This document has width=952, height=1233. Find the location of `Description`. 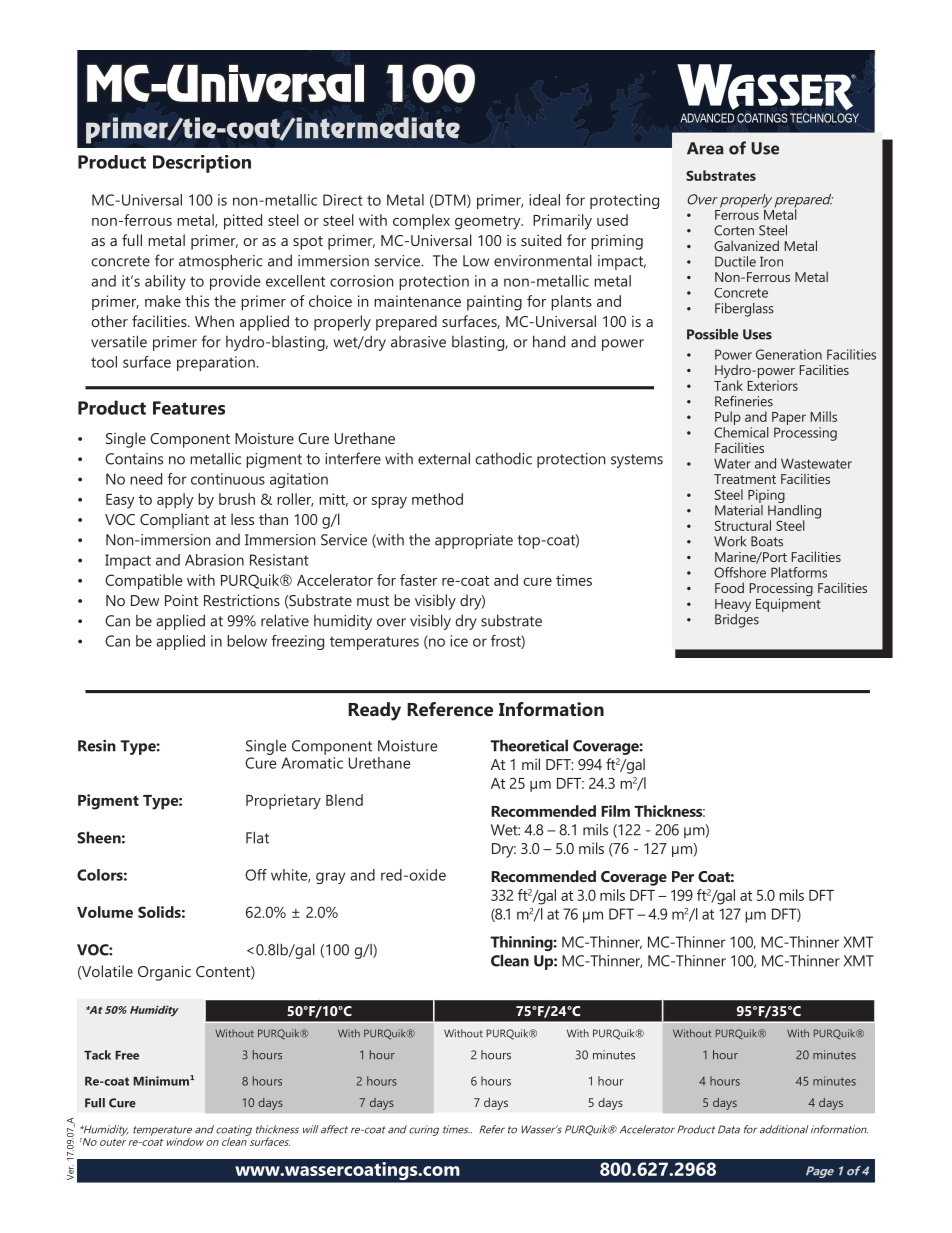

Description is located at coordinates (202, 164).
